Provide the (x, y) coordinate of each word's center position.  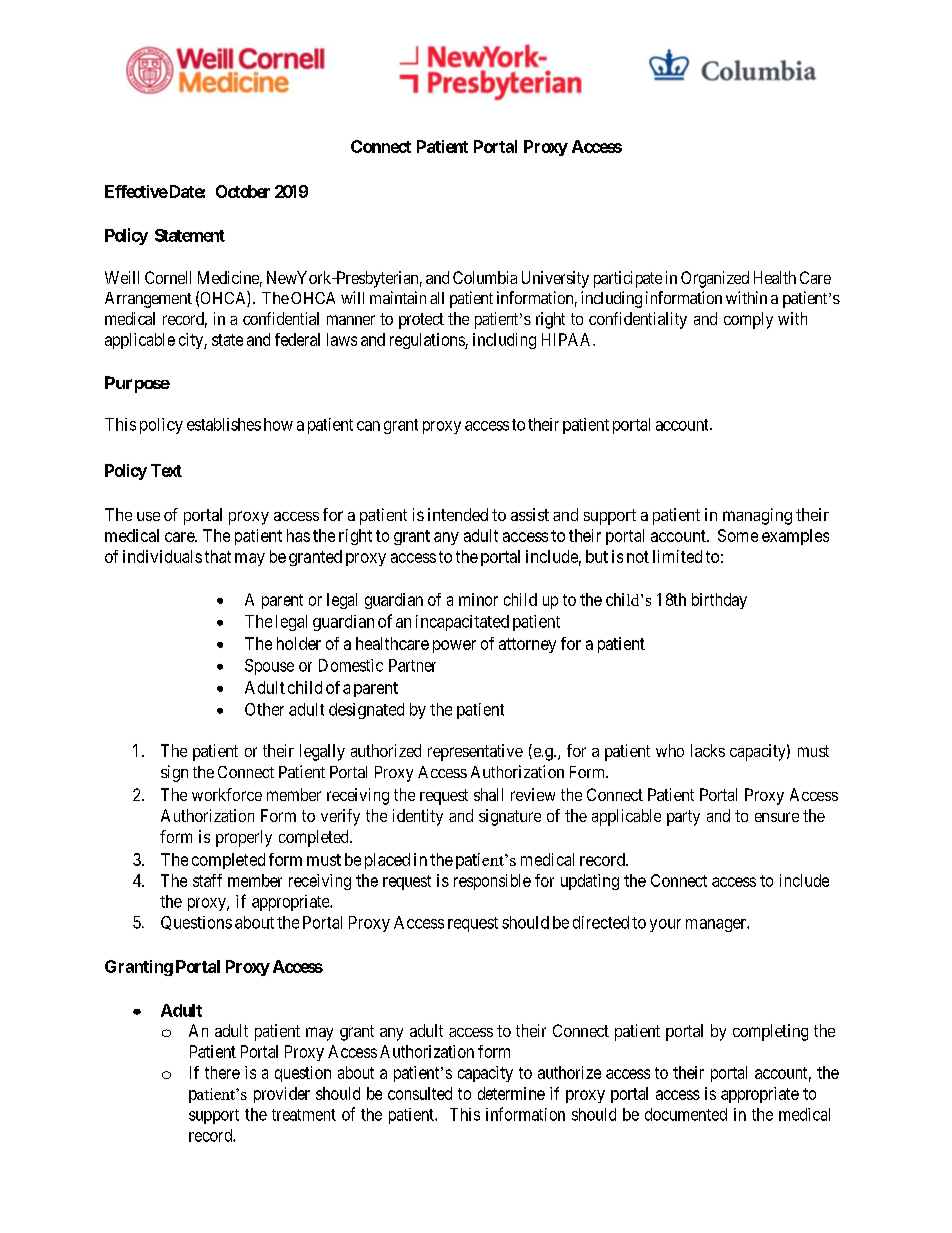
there (222, 1072)
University (555, 279)
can (368, 426)
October (243, 191)
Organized (715, 279)
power (454, 646)
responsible (492, 882)
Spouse (269, 667)
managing (757, 516)
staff (207, 880)
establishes (224, 424)
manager (717, 925)
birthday (719, 601)
